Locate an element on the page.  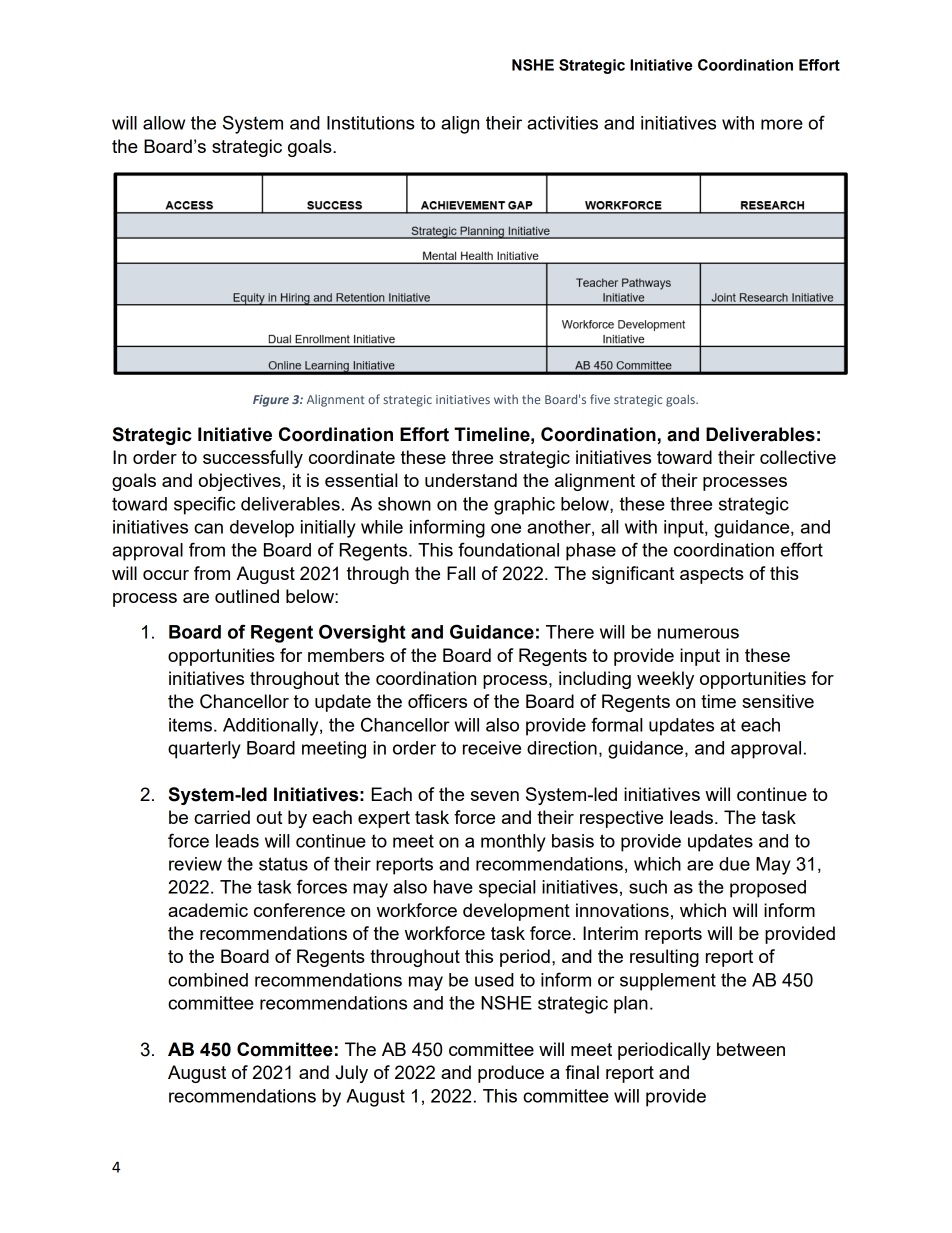
sensitive is located at coordinates (778, 701).
